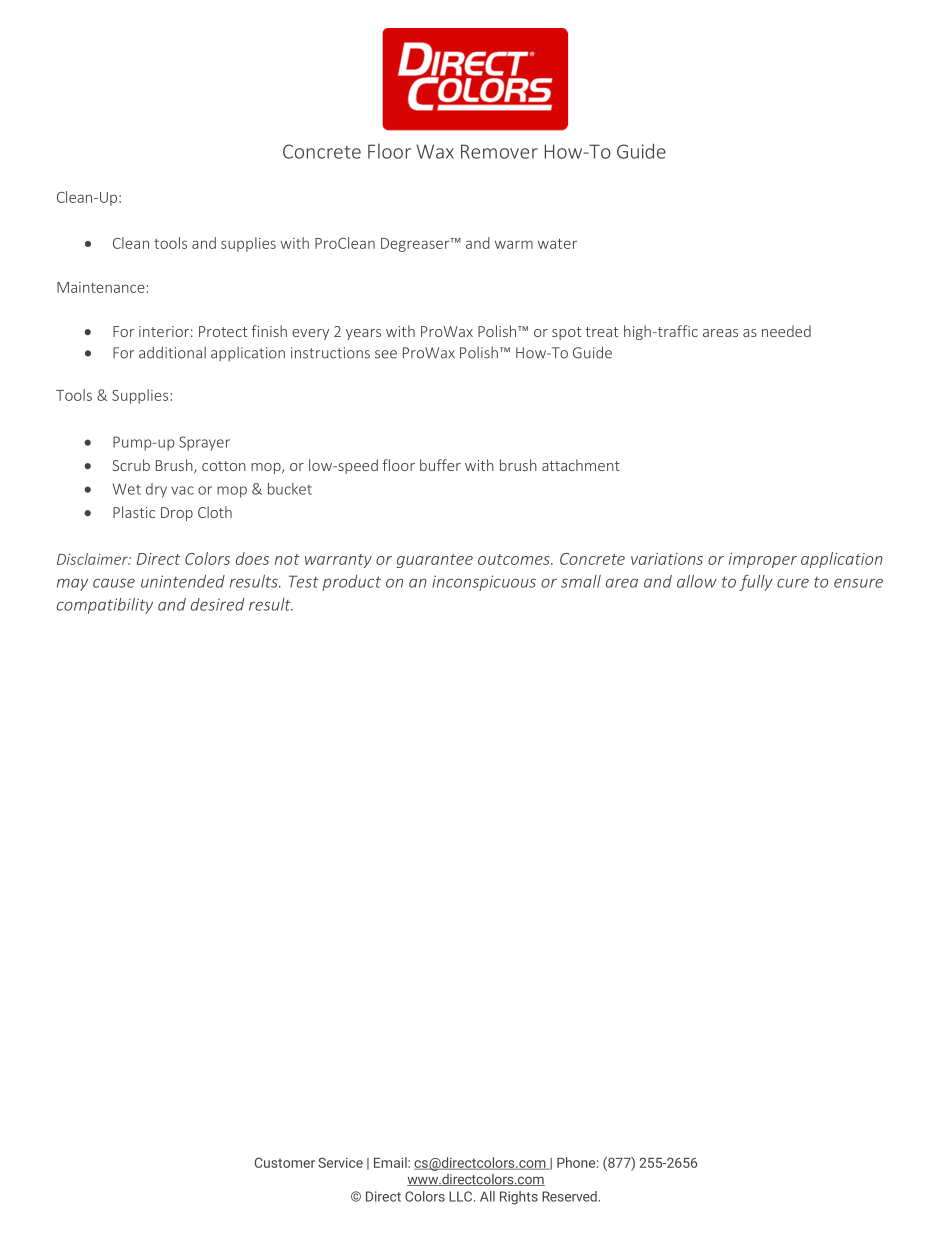 The image size is (952, 1233). What do you see at coordinates (101, 287) in the page?
I see `Maintenance` at bounding box center [101, 287].
